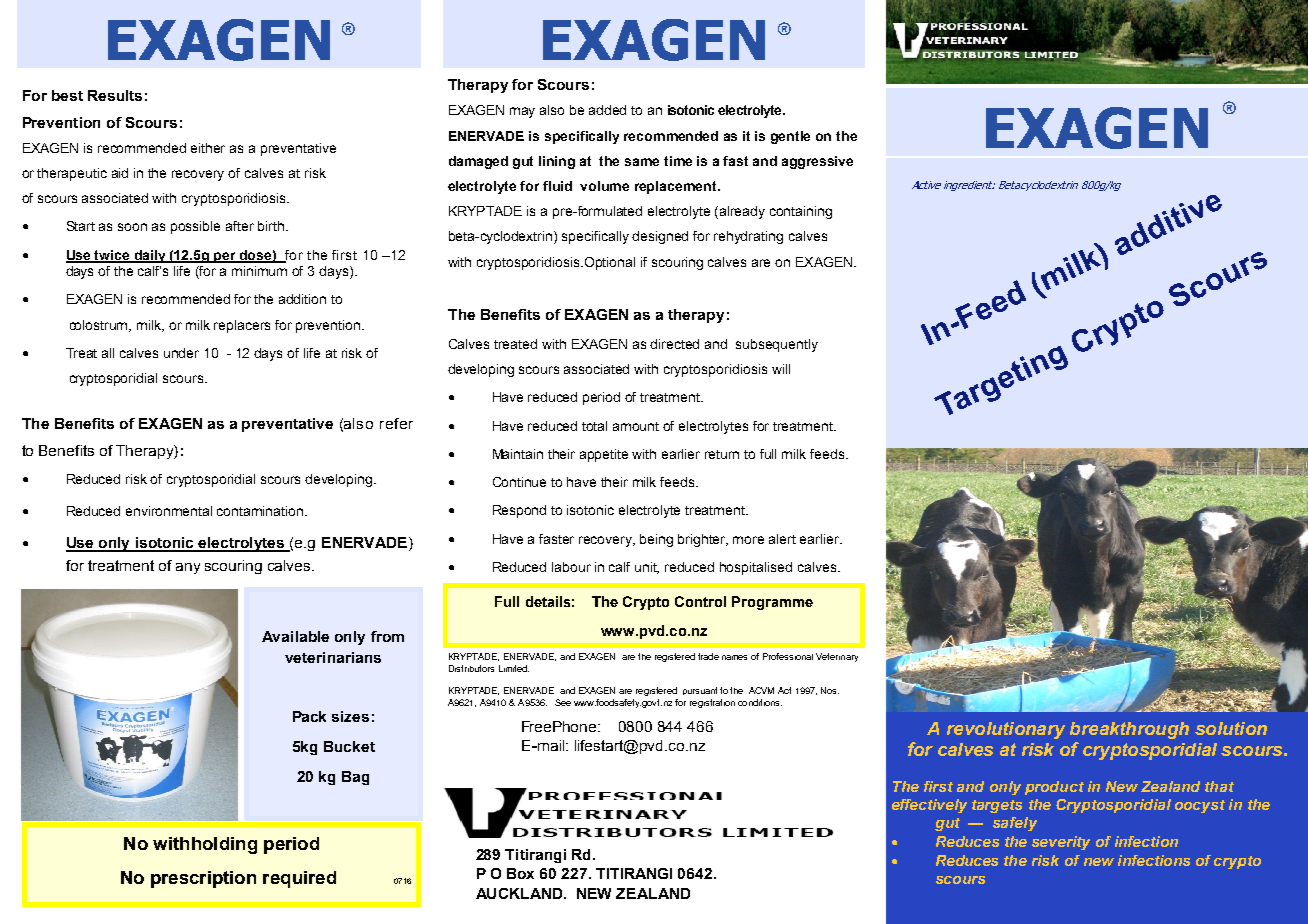 The height and width of the page is (924, 1308). I want to click on environmental, so click(169, 511).
